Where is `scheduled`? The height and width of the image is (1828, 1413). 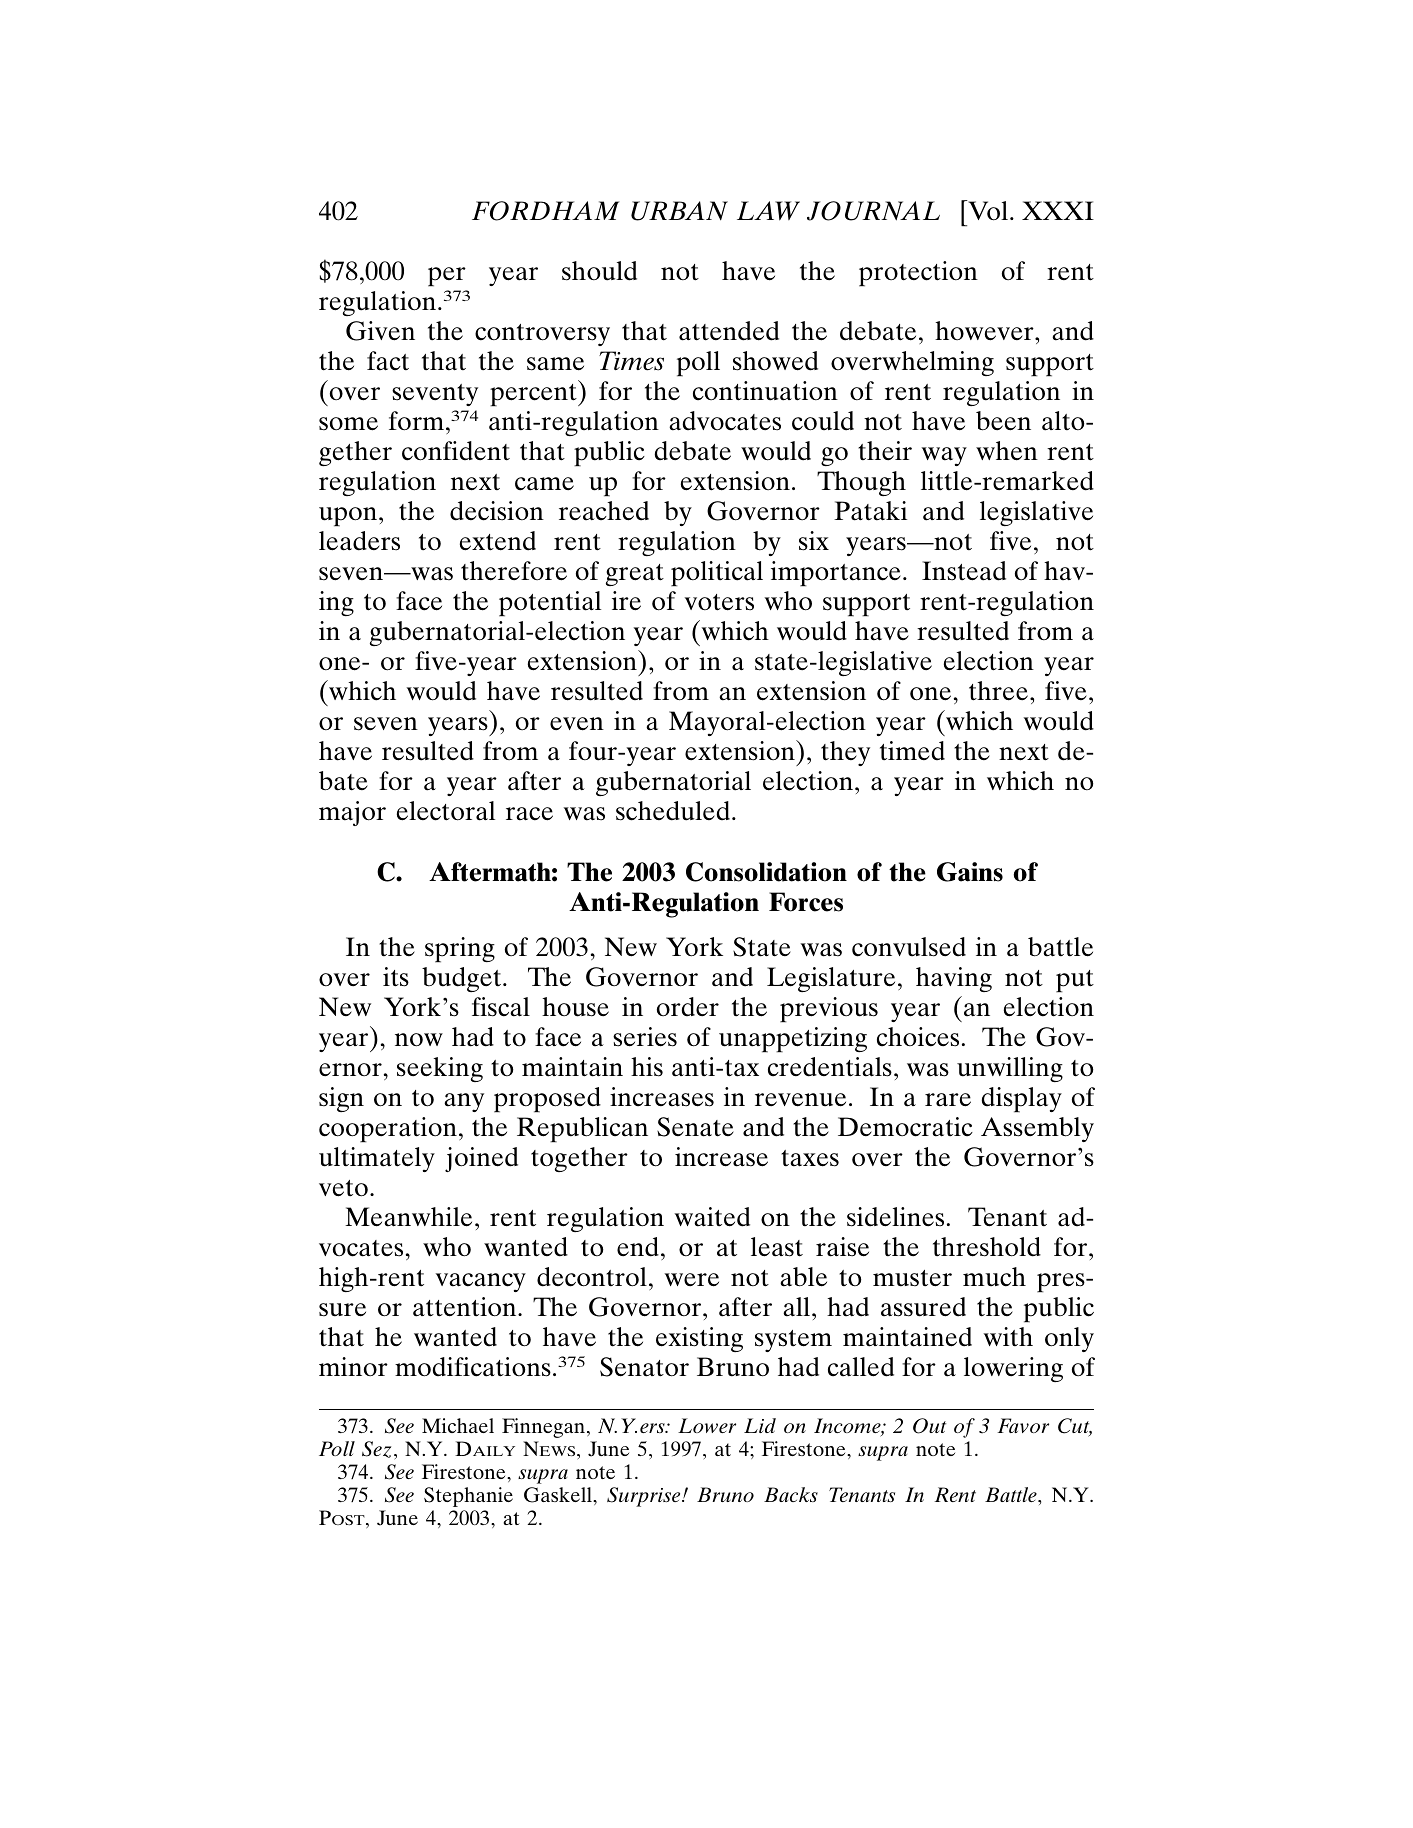 scheduled is located at coordinates (673, 811).
